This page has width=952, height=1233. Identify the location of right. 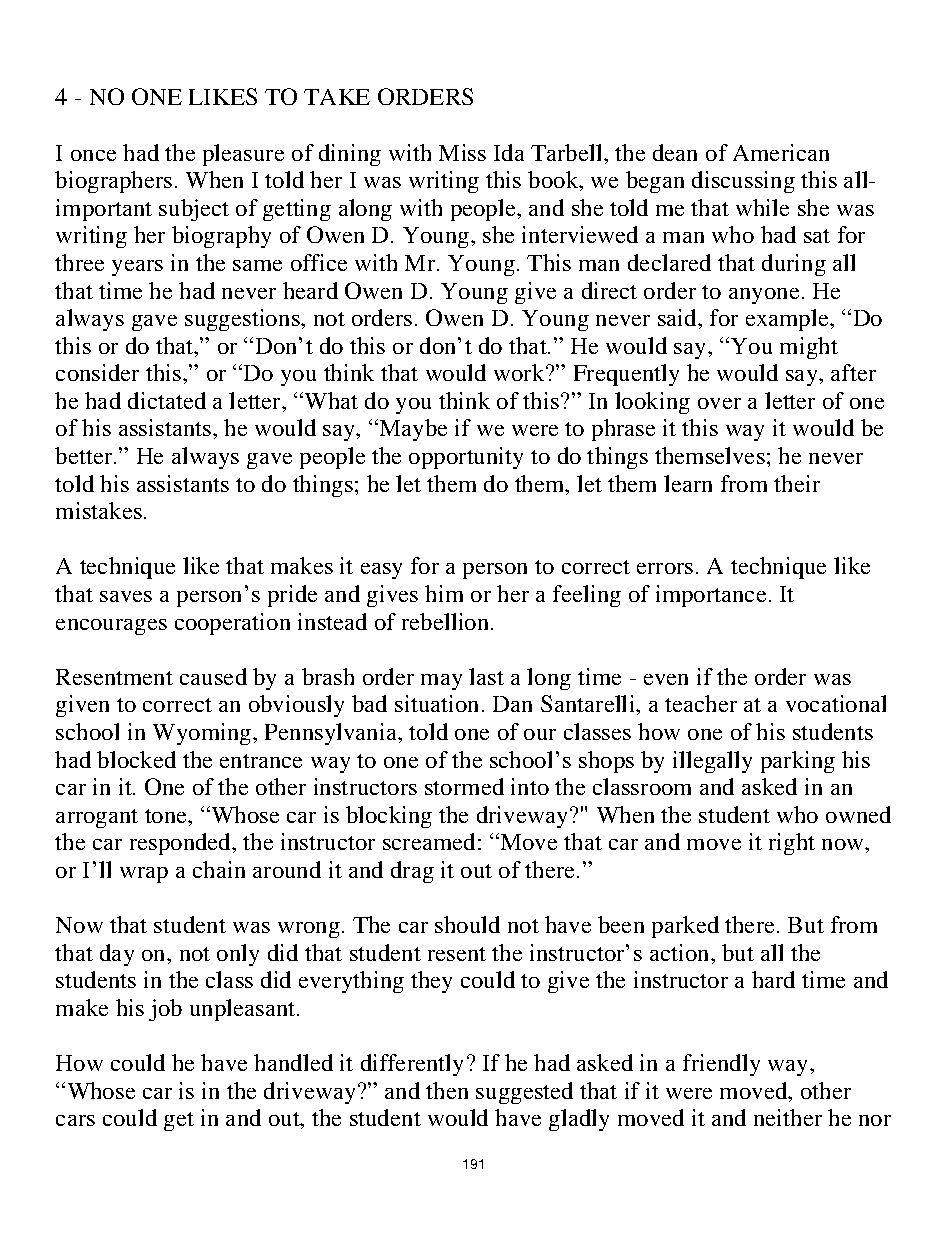
(792, 844).
